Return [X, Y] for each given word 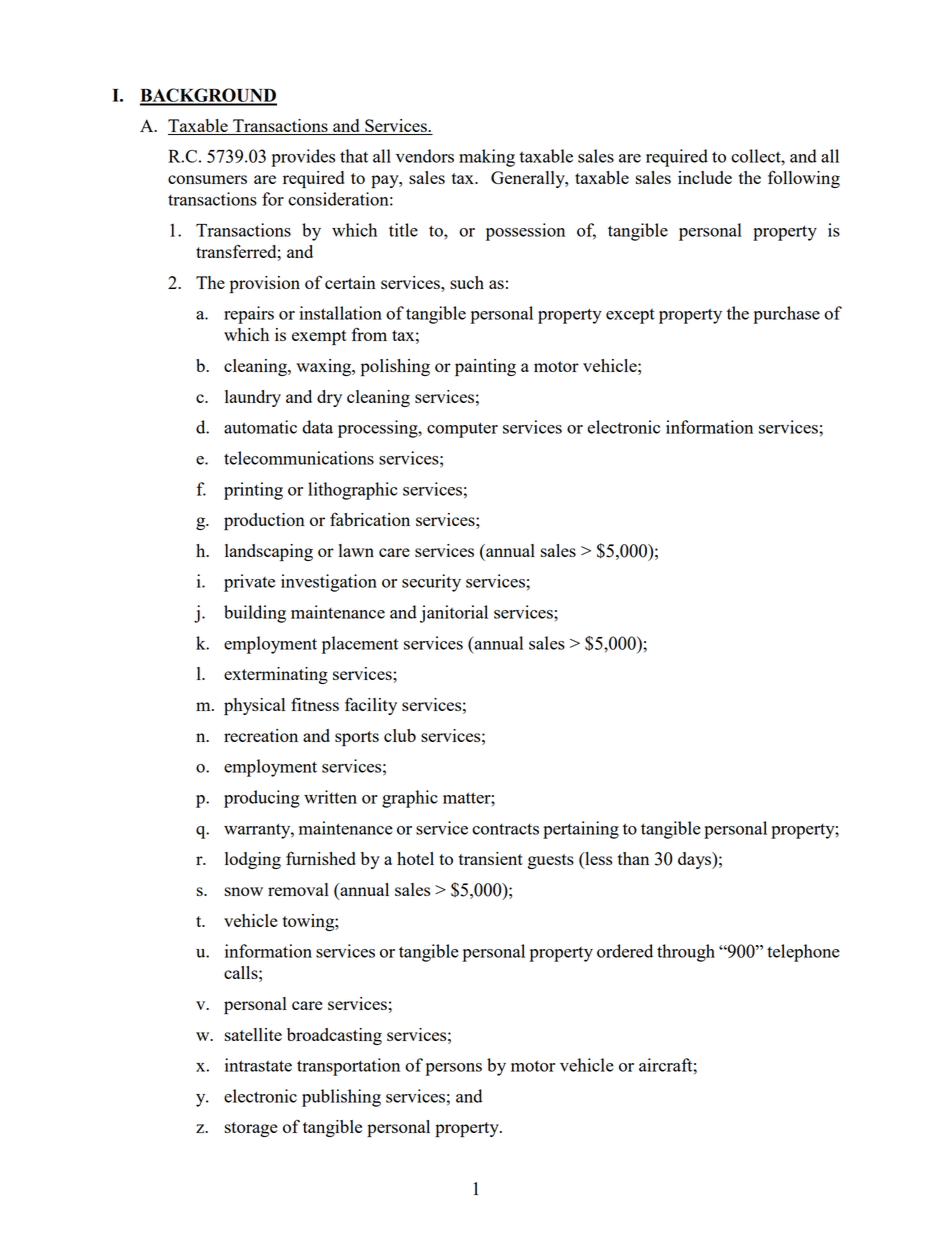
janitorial [454, 614]
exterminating [276, 675]
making [487, 158]
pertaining [581, 830]
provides [303, 158]
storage [251, 1129]
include [705, 177]
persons [453, 1069]
